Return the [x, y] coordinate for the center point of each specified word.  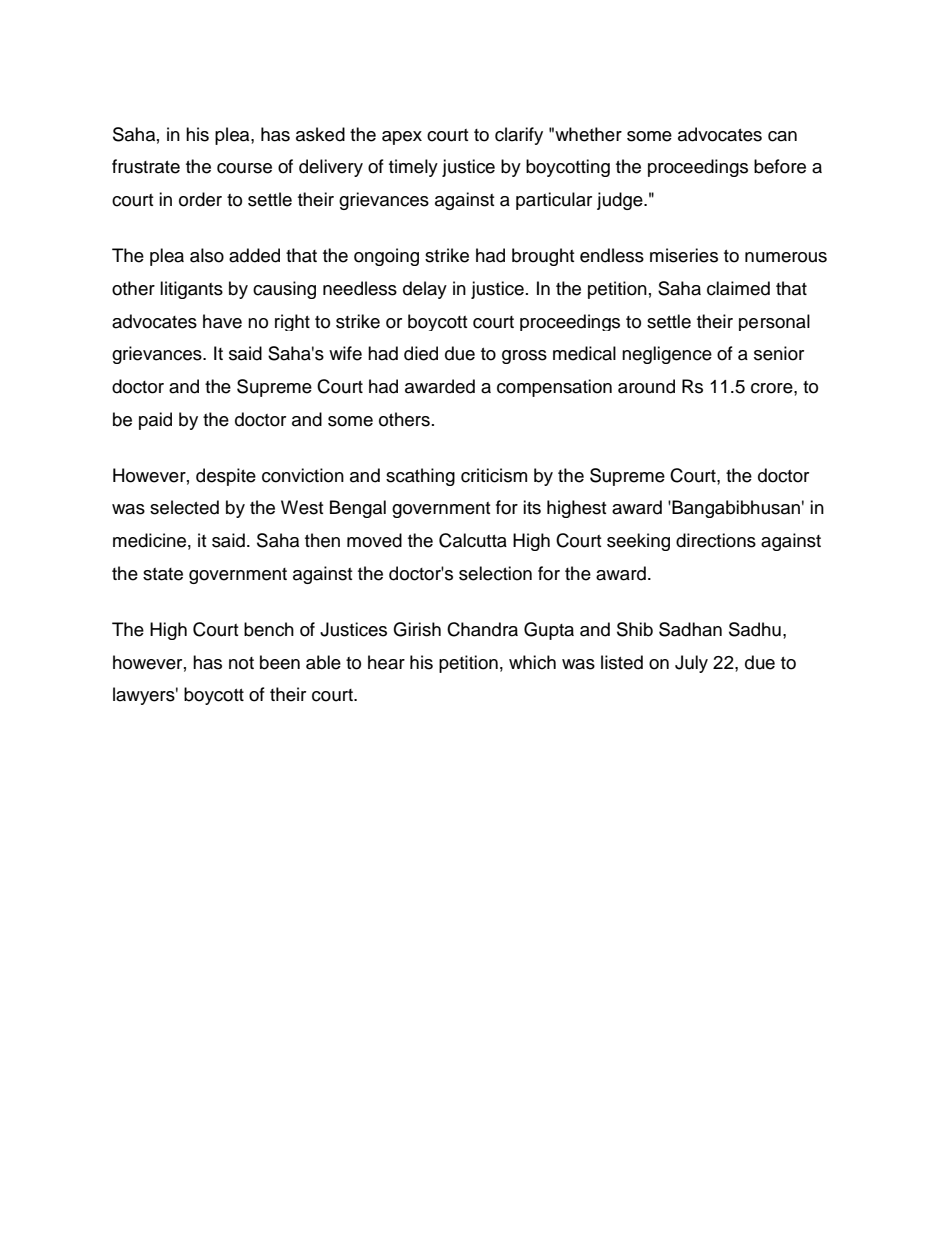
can [782, 136]
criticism [494, 475]
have [222, 321]
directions [716, 540]
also [207, 255]
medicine [149, 540]
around [646, 386]
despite [226, 477]
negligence [667, 355]
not [241, 663]
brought [543, 257]
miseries [684, 255]
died [421, 353]
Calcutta [473, 540]
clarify [519, 136]
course [244, 168]
